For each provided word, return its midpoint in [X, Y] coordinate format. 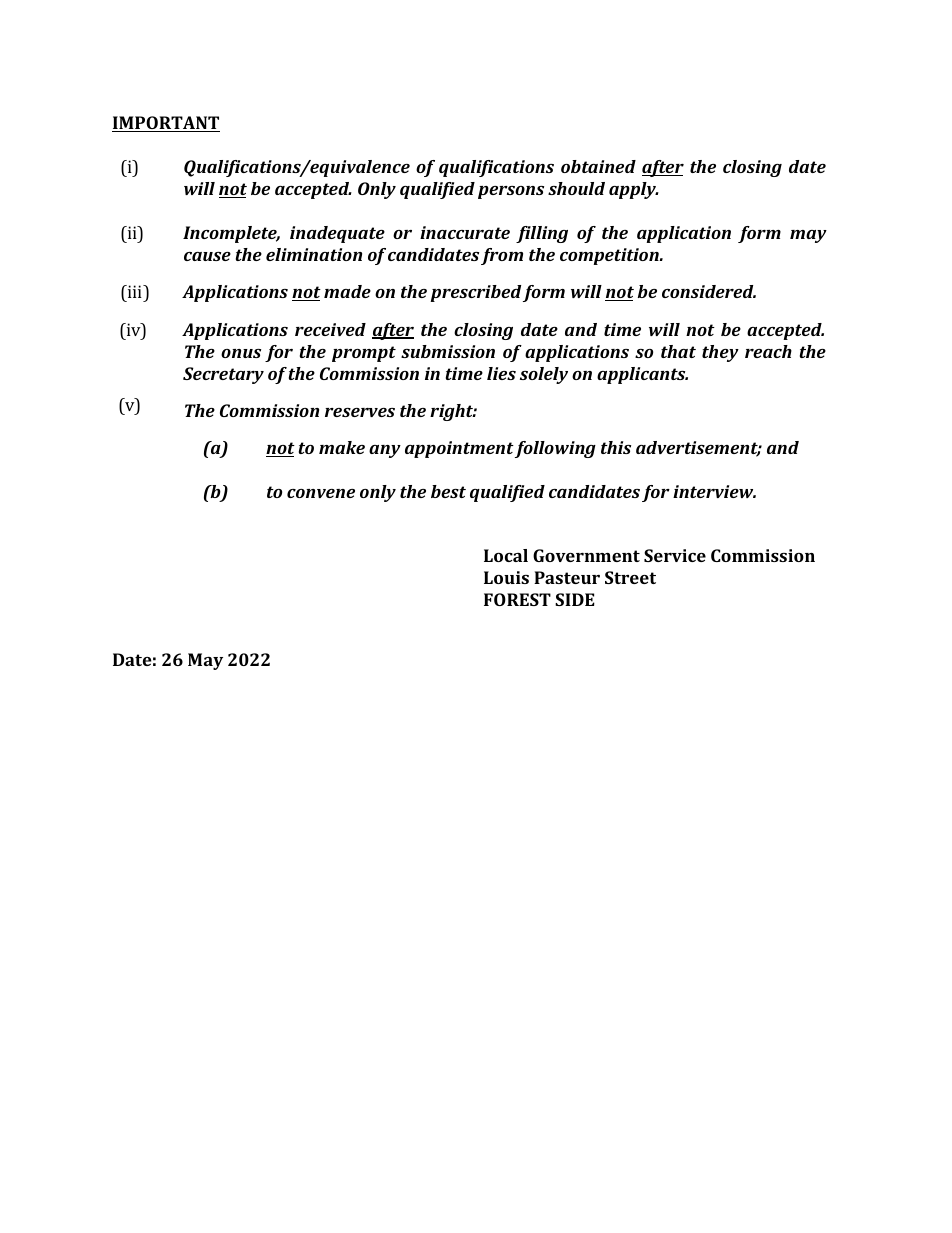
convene [321, 493]
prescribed [475, 293]
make [342, 447]
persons [511, 192]
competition [610, 256]
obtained [598, 166]
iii [135, 291]
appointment [459, 449]
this [616, 447]
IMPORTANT [166, 124]
